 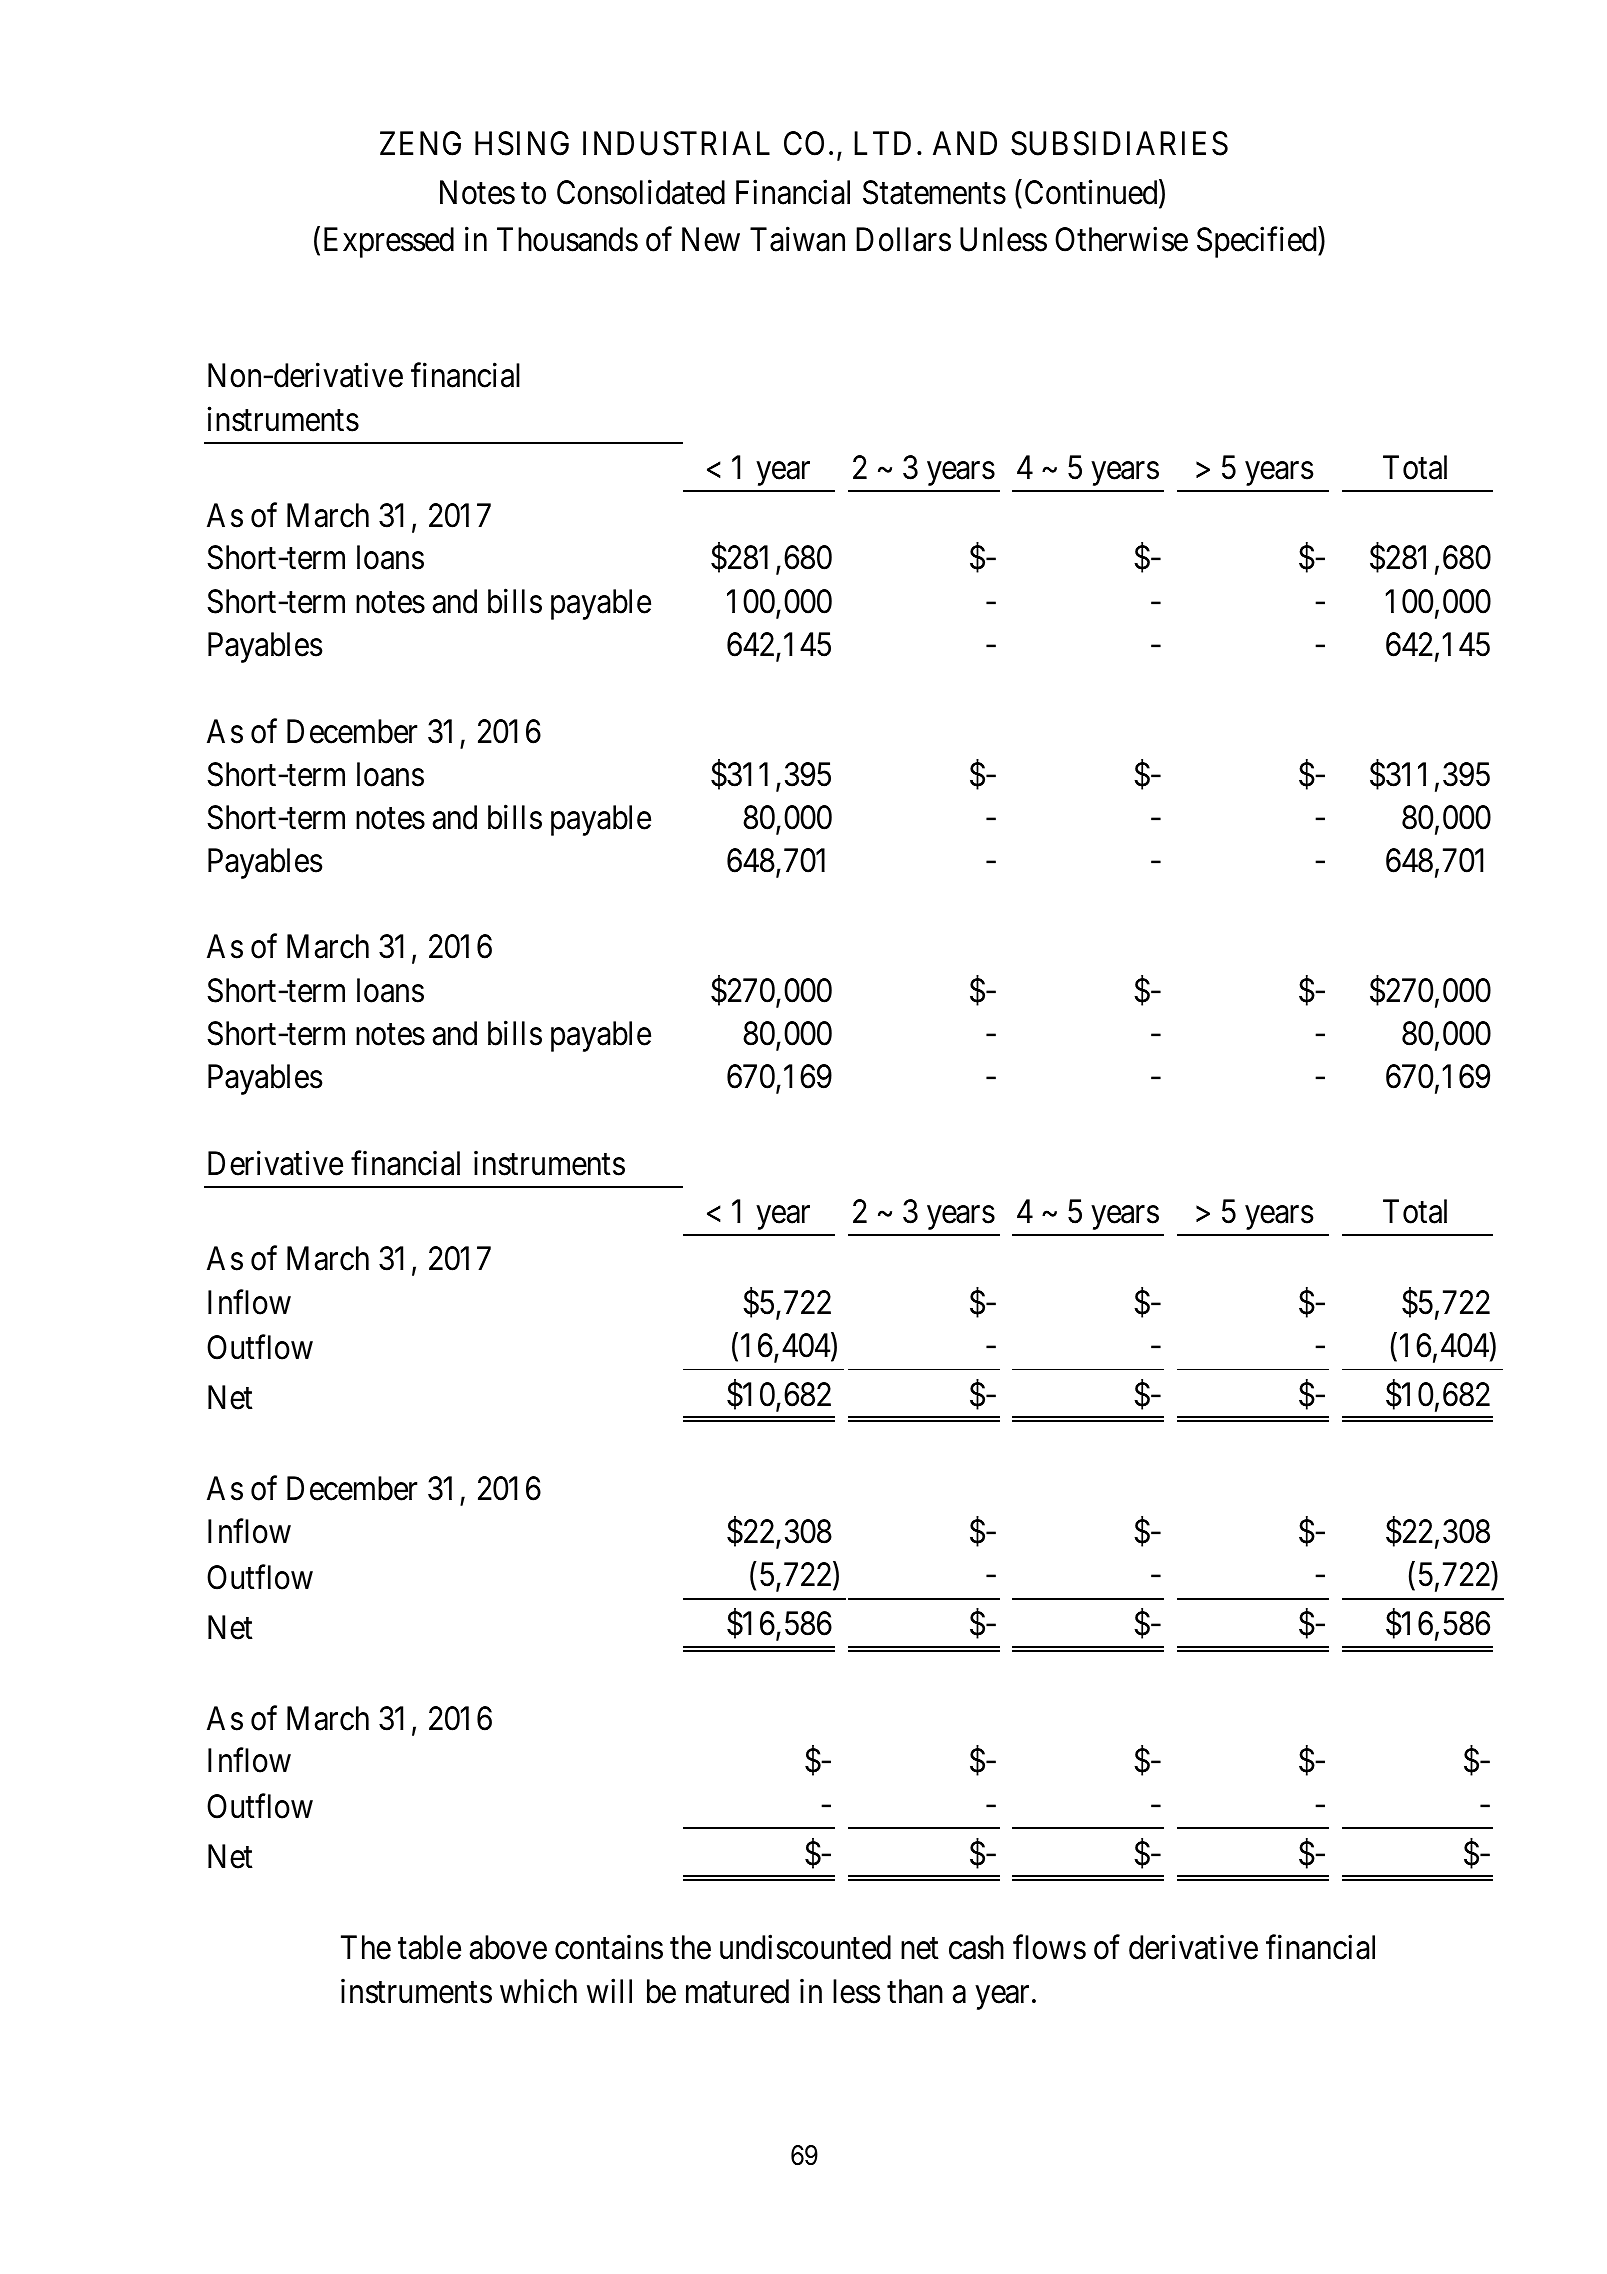 I want to click on Otherwise, so click(x=1121, y=239).
